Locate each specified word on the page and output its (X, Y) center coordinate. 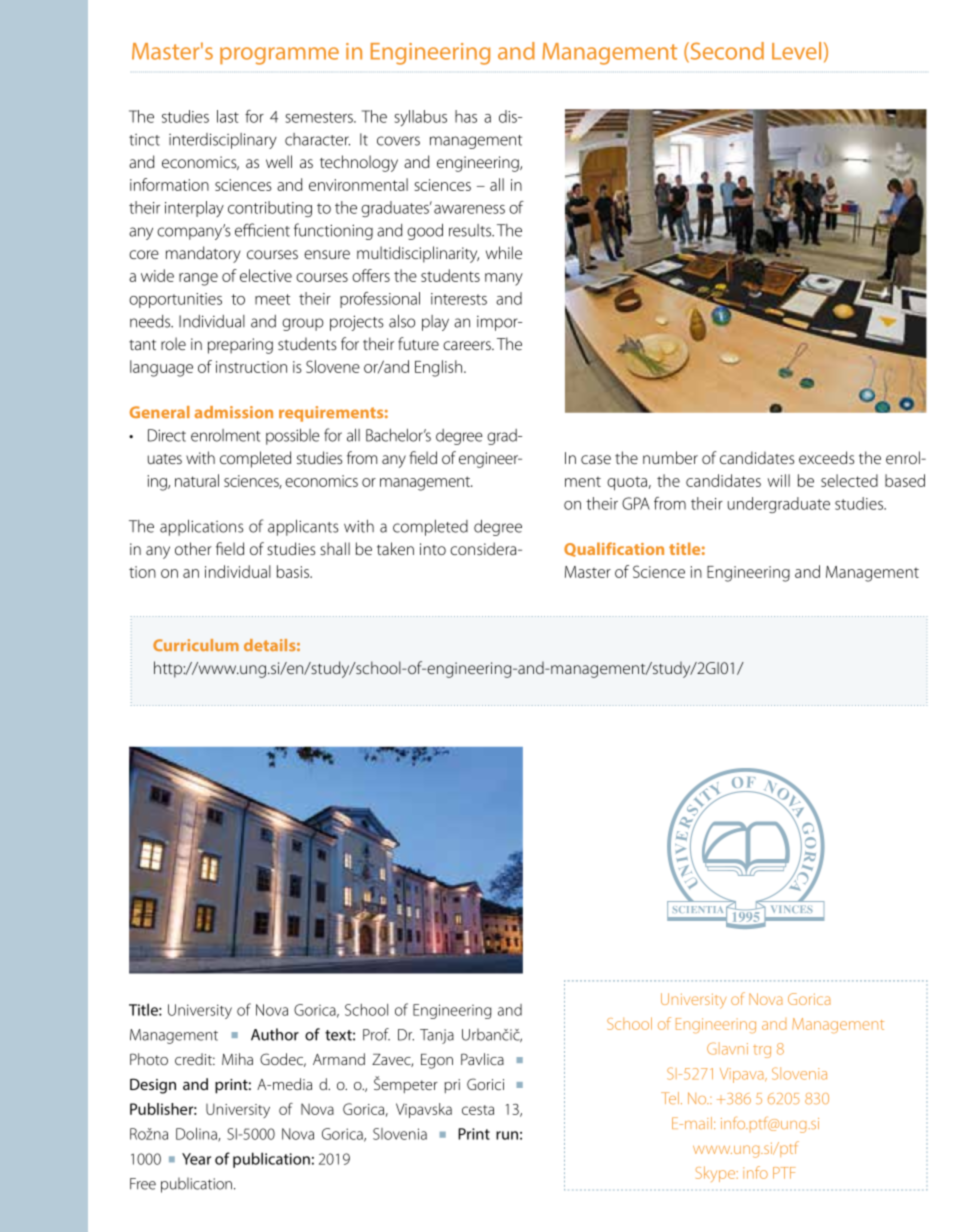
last (228, 116)
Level (796, 51)
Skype (717, 1174)
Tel (670, 1098)
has (466, 116)
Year (196, 1159)
